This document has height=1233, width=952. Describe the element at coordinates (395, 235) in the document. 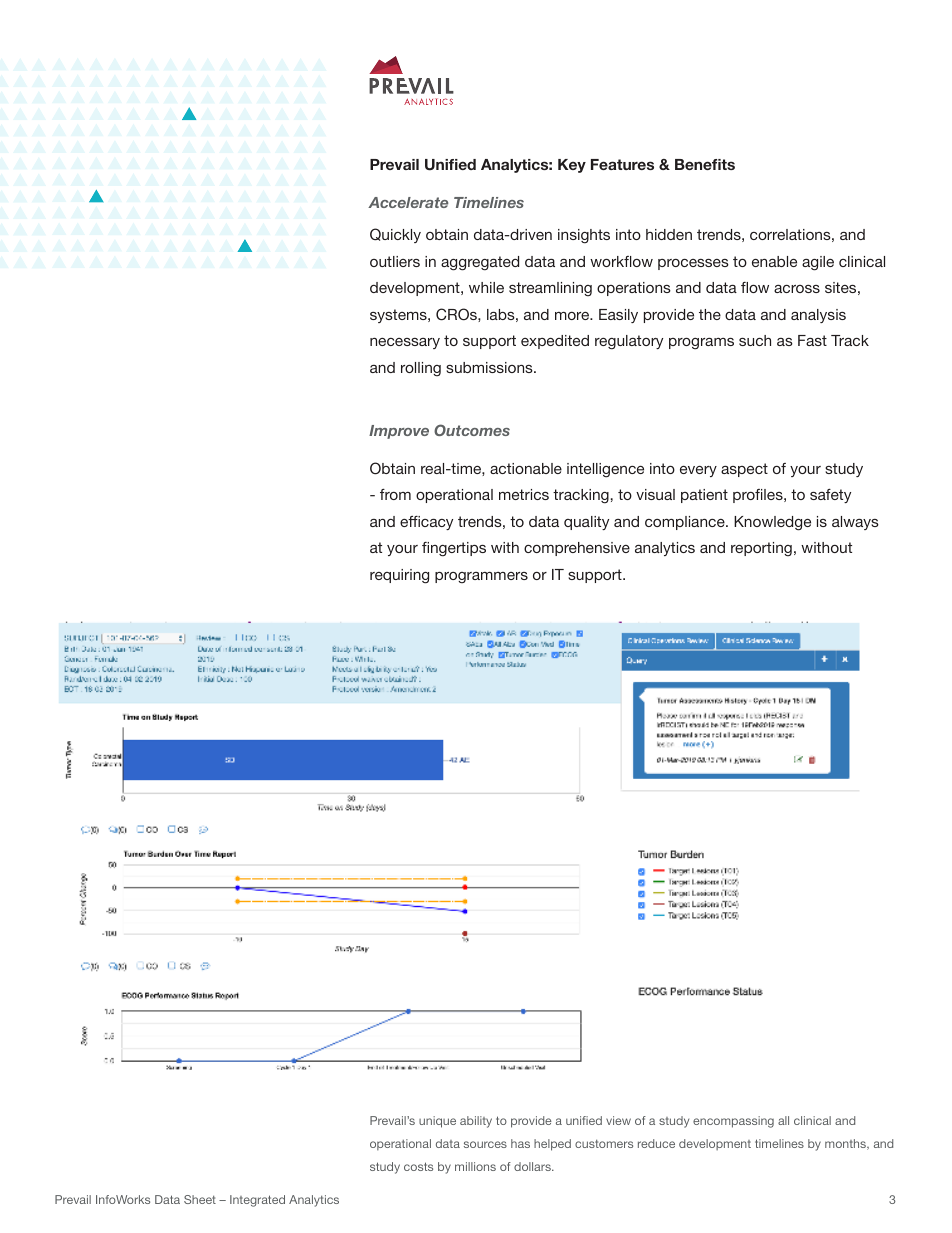

I see `Quickly` at that location.
